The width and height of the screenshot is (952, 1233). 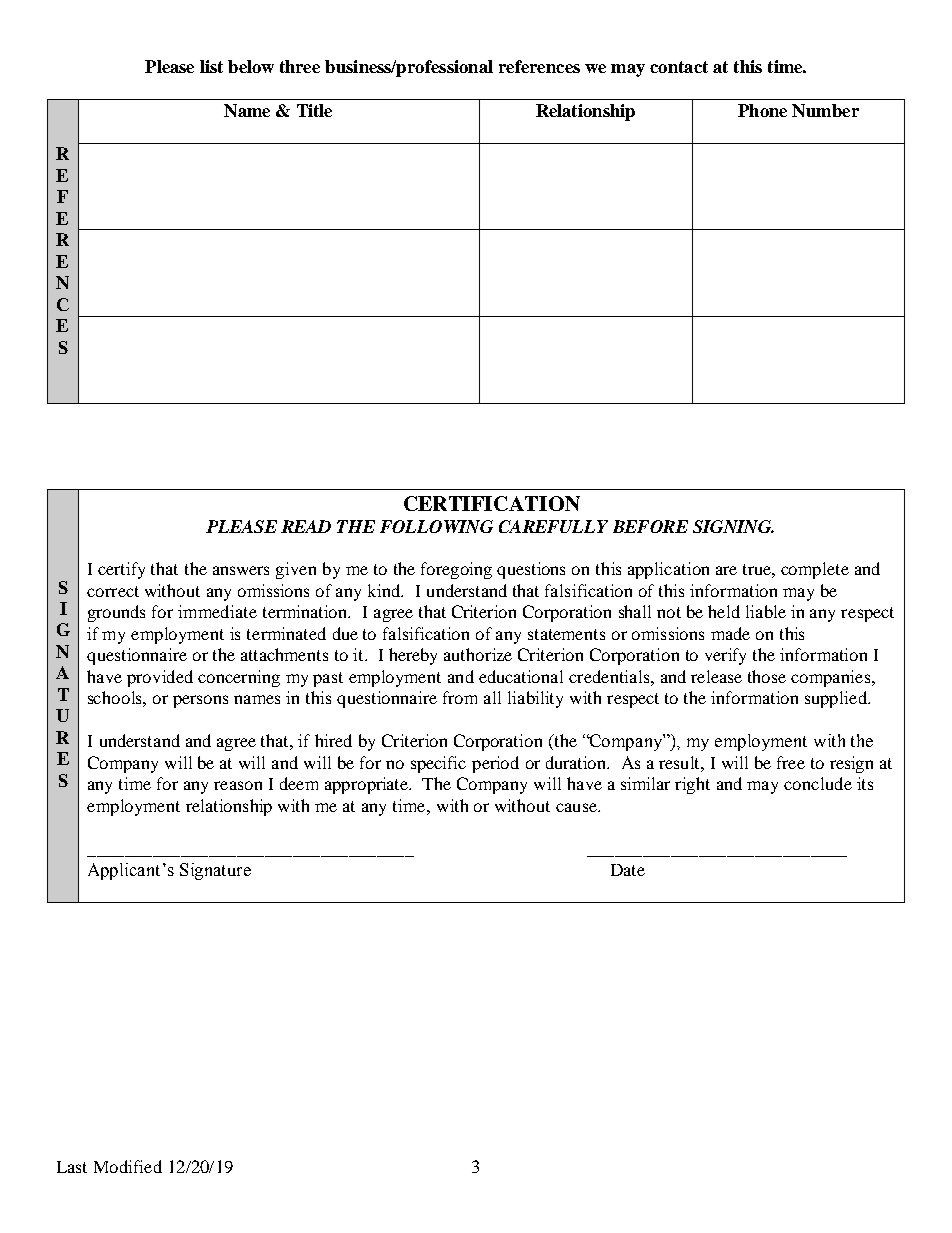 I want to click on Date, so click(x=628, y=870).
